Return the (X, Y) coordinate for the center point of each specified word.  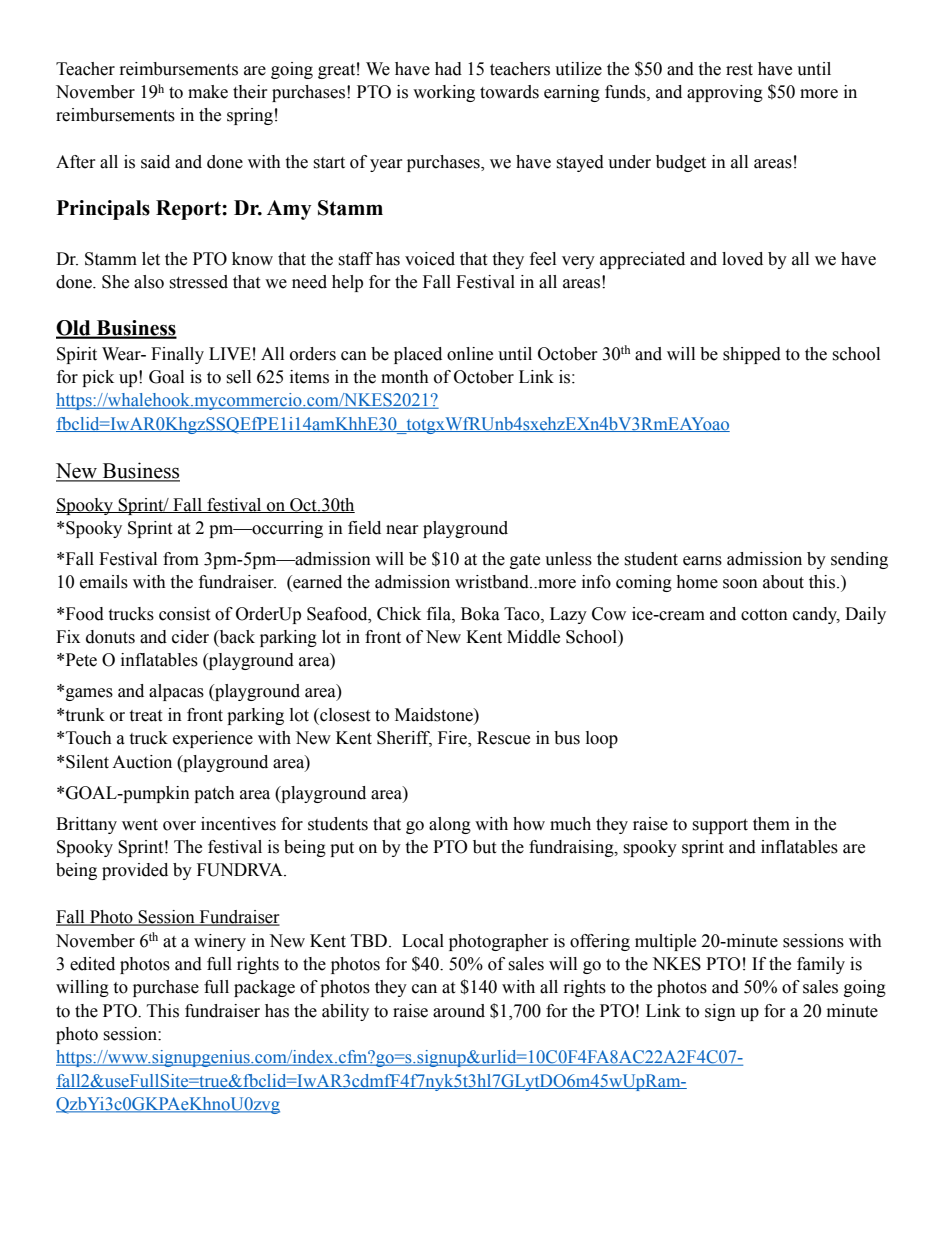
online (470, 354)
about (783, 582)
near (402, 530)
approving (725, 93)
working (444, 93)
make (208, 92)
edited (92, 964)
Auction (142, 762)
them (771, 824)
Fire (453, 739)
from (181, 559)
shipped (752, 355)
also (149, 282)
